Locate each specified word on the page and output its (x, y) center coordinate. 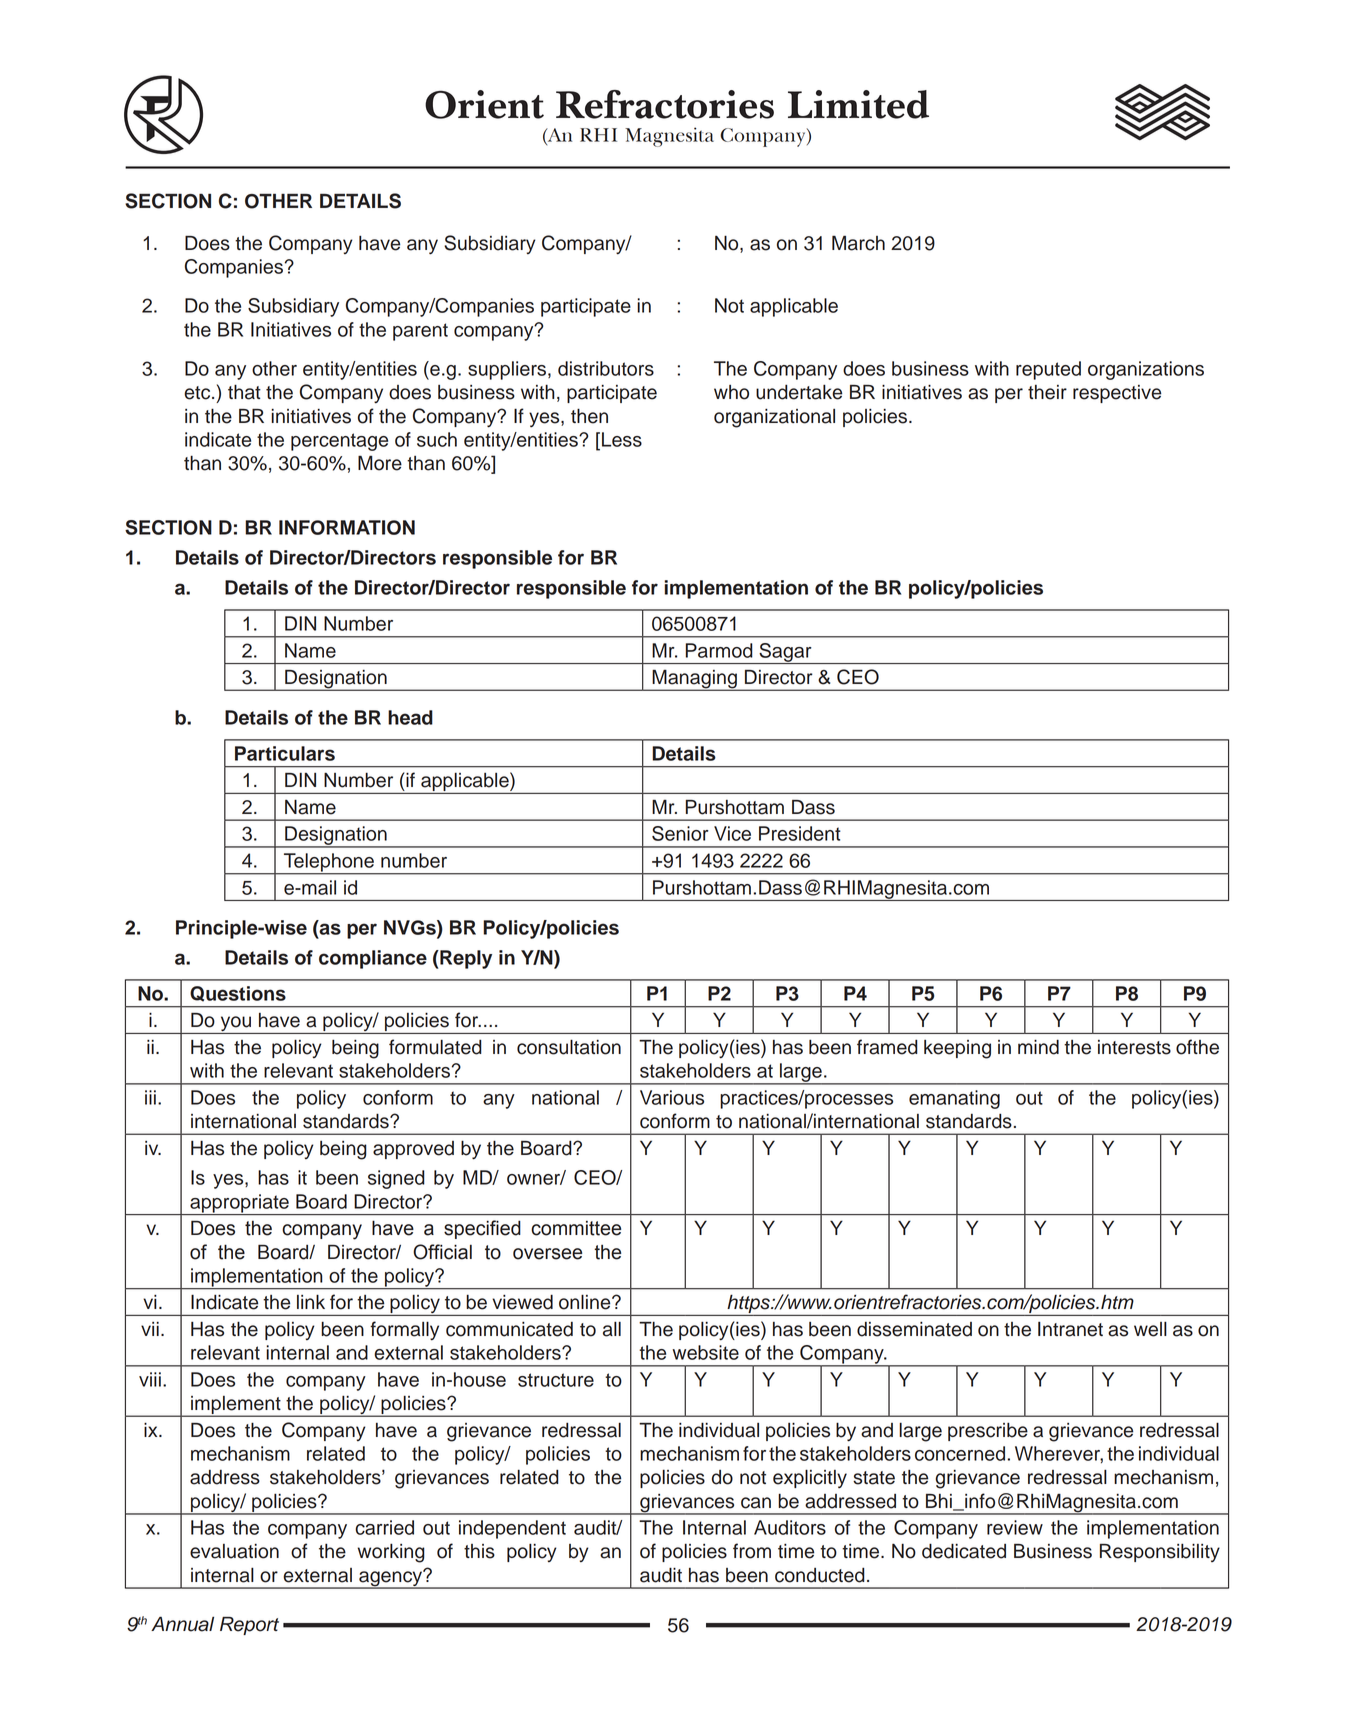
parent (420, 332)
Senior (680, 833)
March (858, 243)
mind (1038, 1047)
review (1015, 1527)
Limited (858, 104)
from (752, 1551)
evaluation (234, 1551)
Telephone (329, 863)
